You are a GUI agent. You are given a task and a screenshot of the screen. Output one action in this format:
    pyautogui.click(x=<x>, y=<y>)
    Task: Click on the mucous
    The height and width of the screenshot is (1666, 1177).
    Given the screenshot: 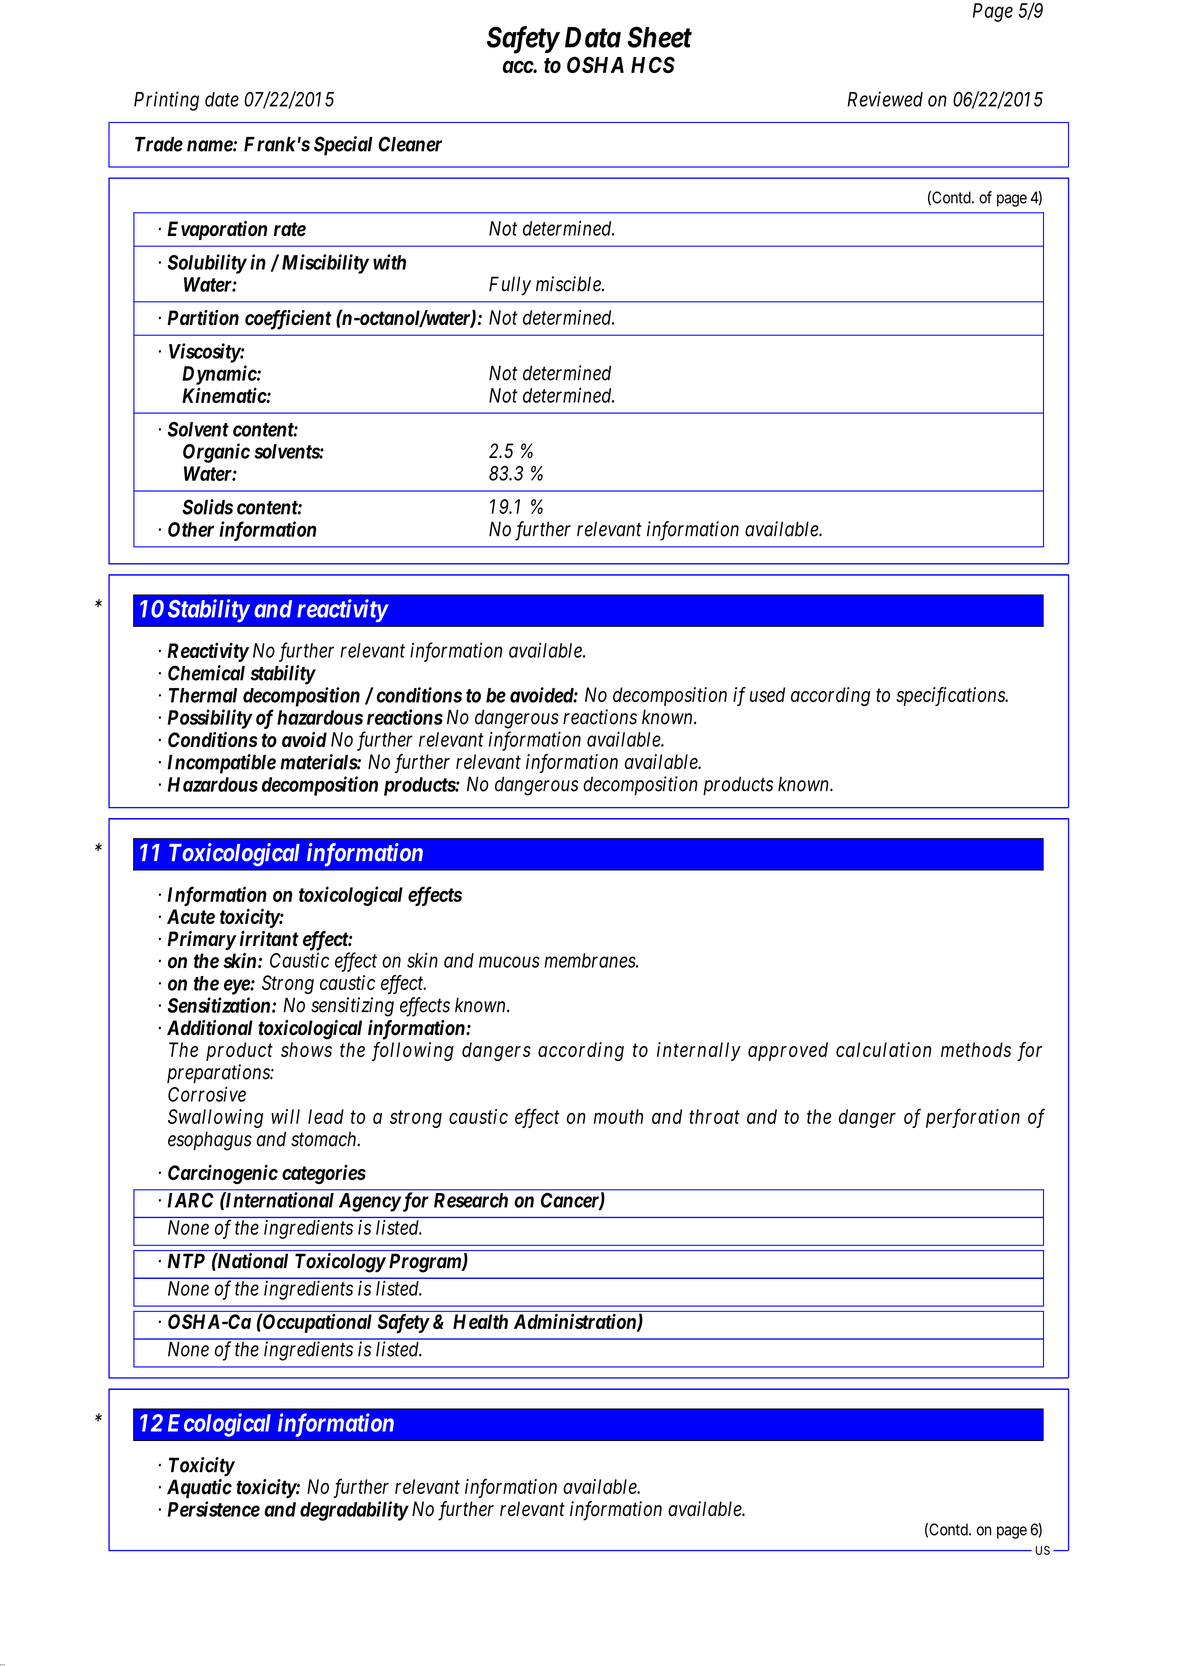 What is the action you would take?
    pyautogui.click(x=509, y=962)
